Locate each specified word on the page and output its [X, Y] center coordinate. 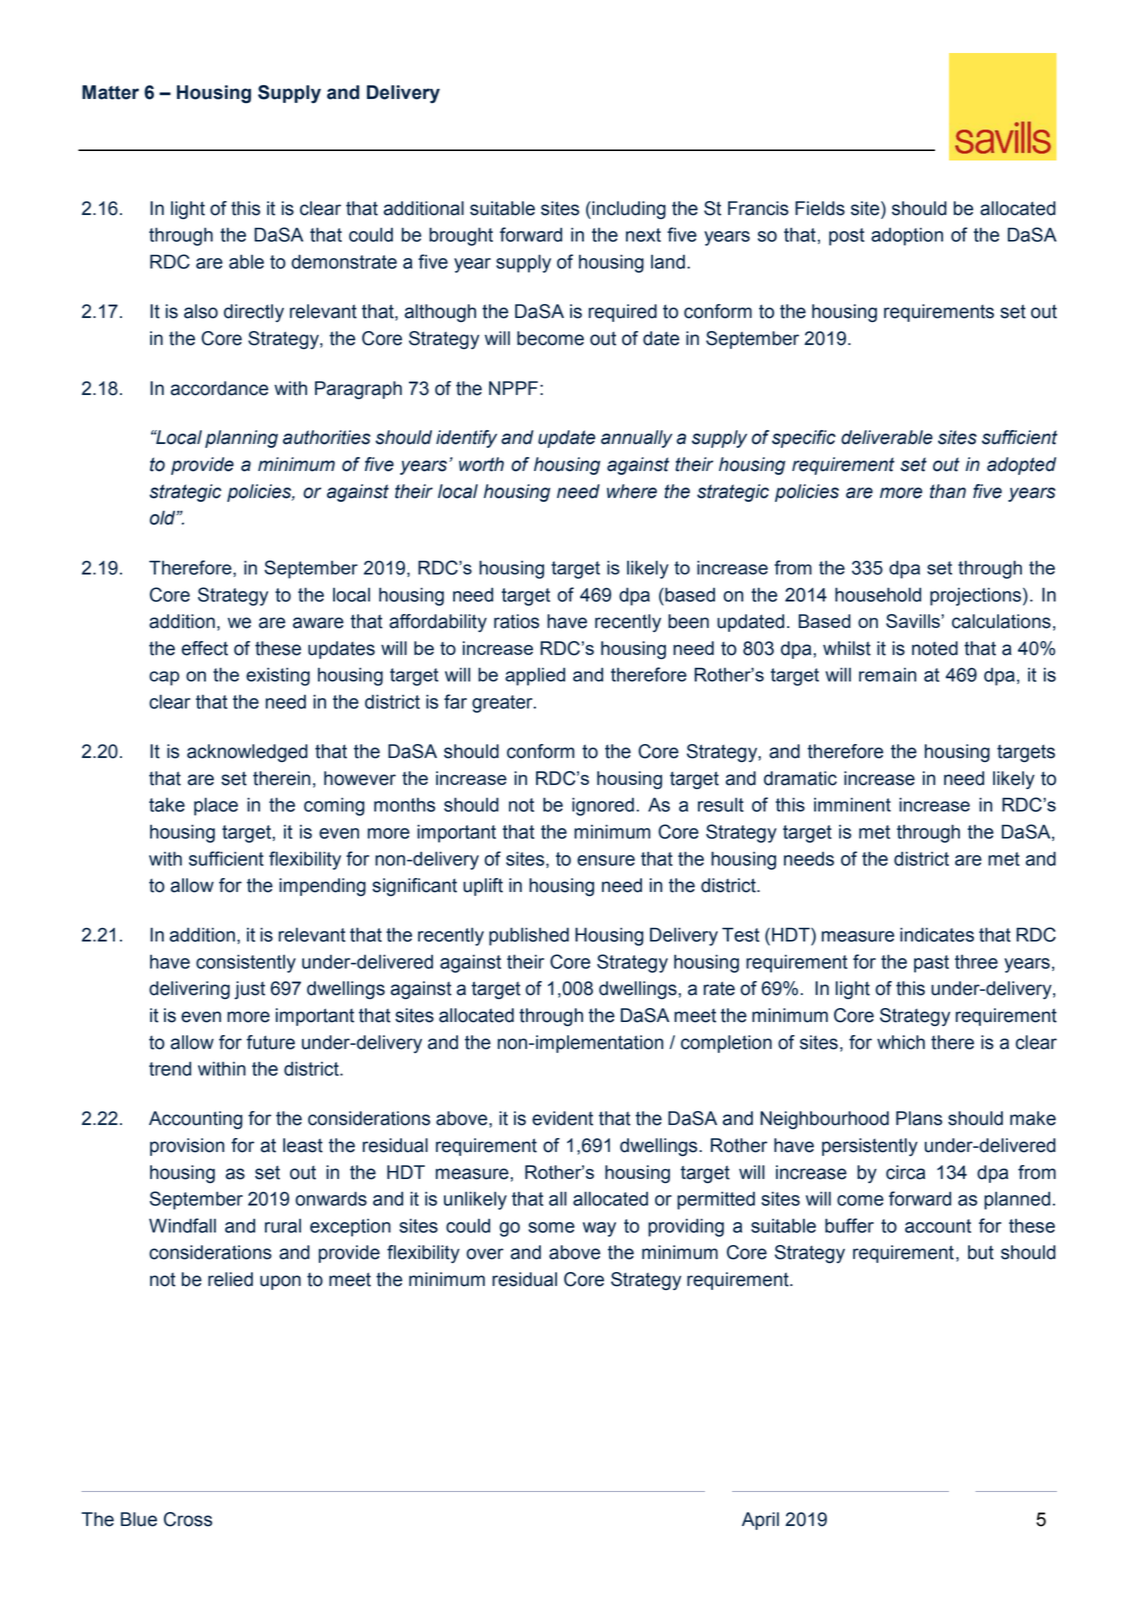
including [628, 210]
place [216, 806]
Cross [188, 1519]
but [981, 1252]
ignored [603, 806]
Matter [110, 92]
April [760, 1521]
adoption [907, 236]
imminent [852, 804]
